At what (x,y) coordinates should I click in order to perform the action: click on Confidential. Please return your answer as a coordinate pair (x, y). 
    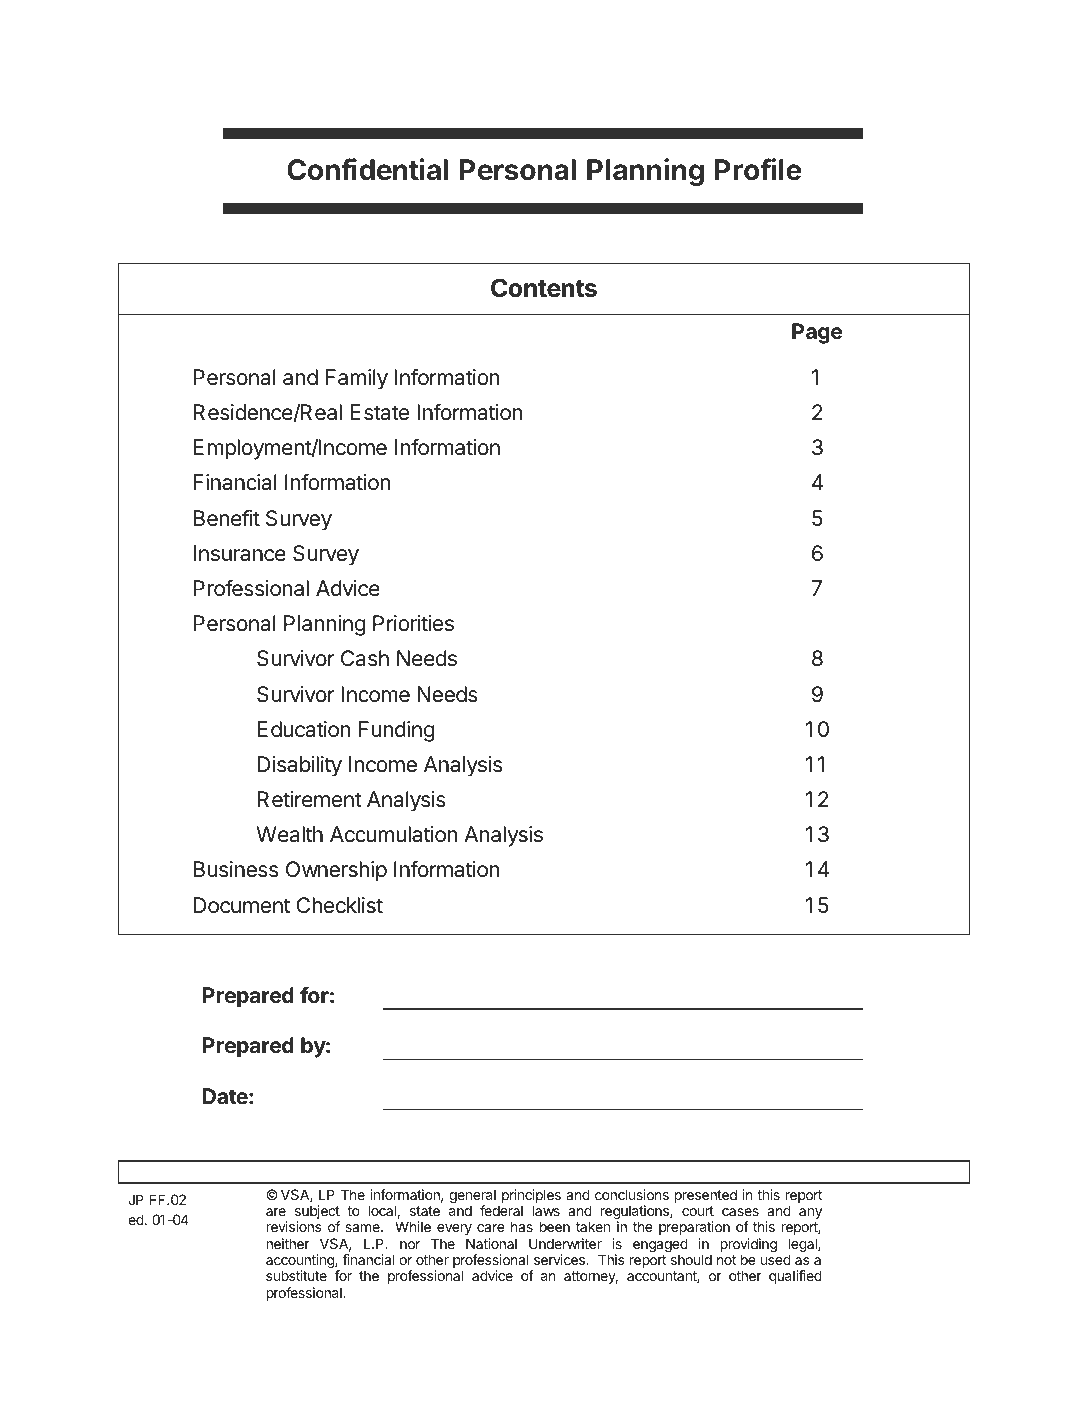
    Looking at the image, I should click on (367, 169).
